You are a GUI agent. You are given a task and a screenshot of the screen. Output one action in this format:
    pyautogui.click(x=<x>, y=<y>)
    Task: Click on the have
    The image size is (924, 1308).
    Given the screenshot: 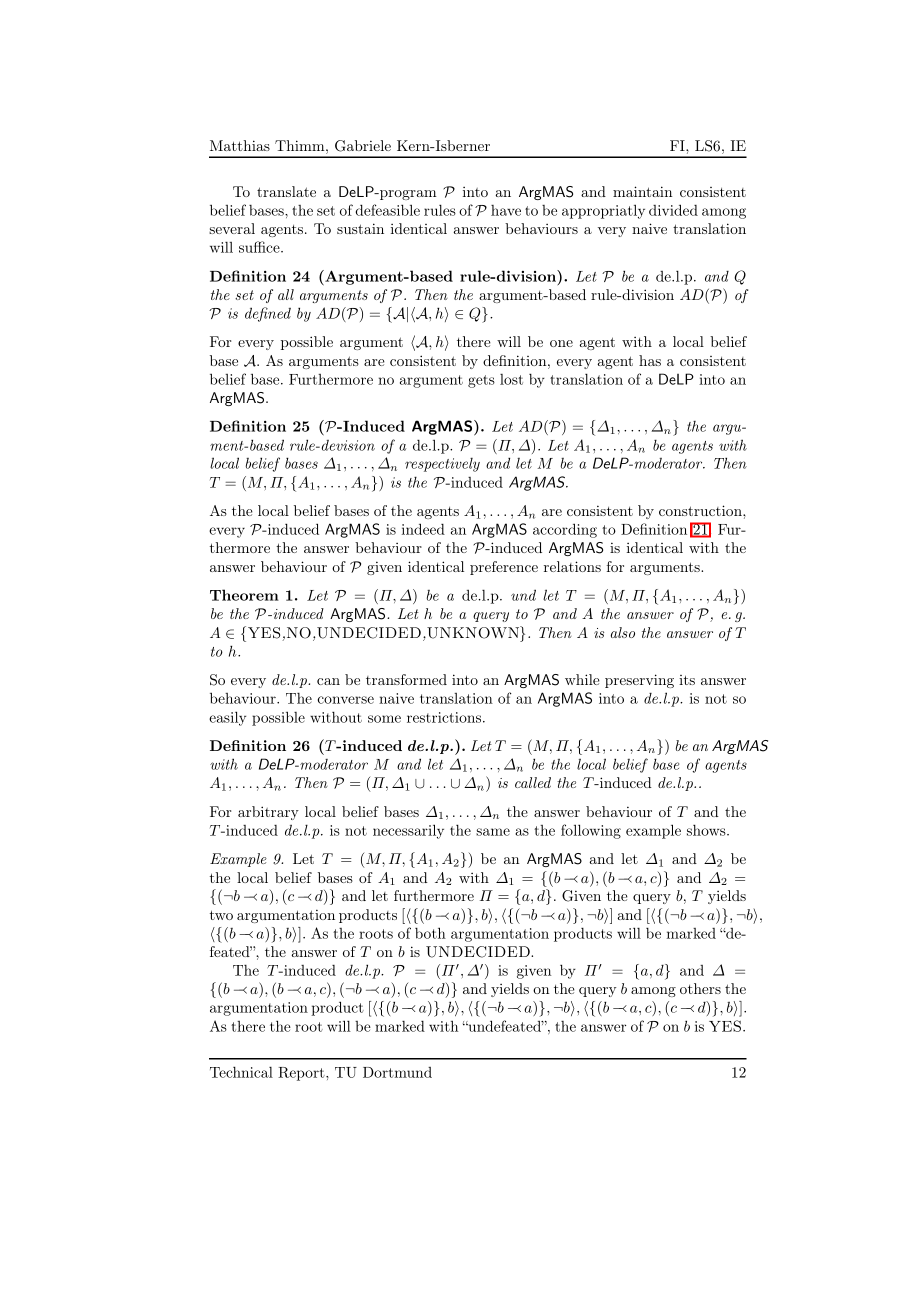 What is the action you would take?
    pyautogui.click(x=506, y=210)
